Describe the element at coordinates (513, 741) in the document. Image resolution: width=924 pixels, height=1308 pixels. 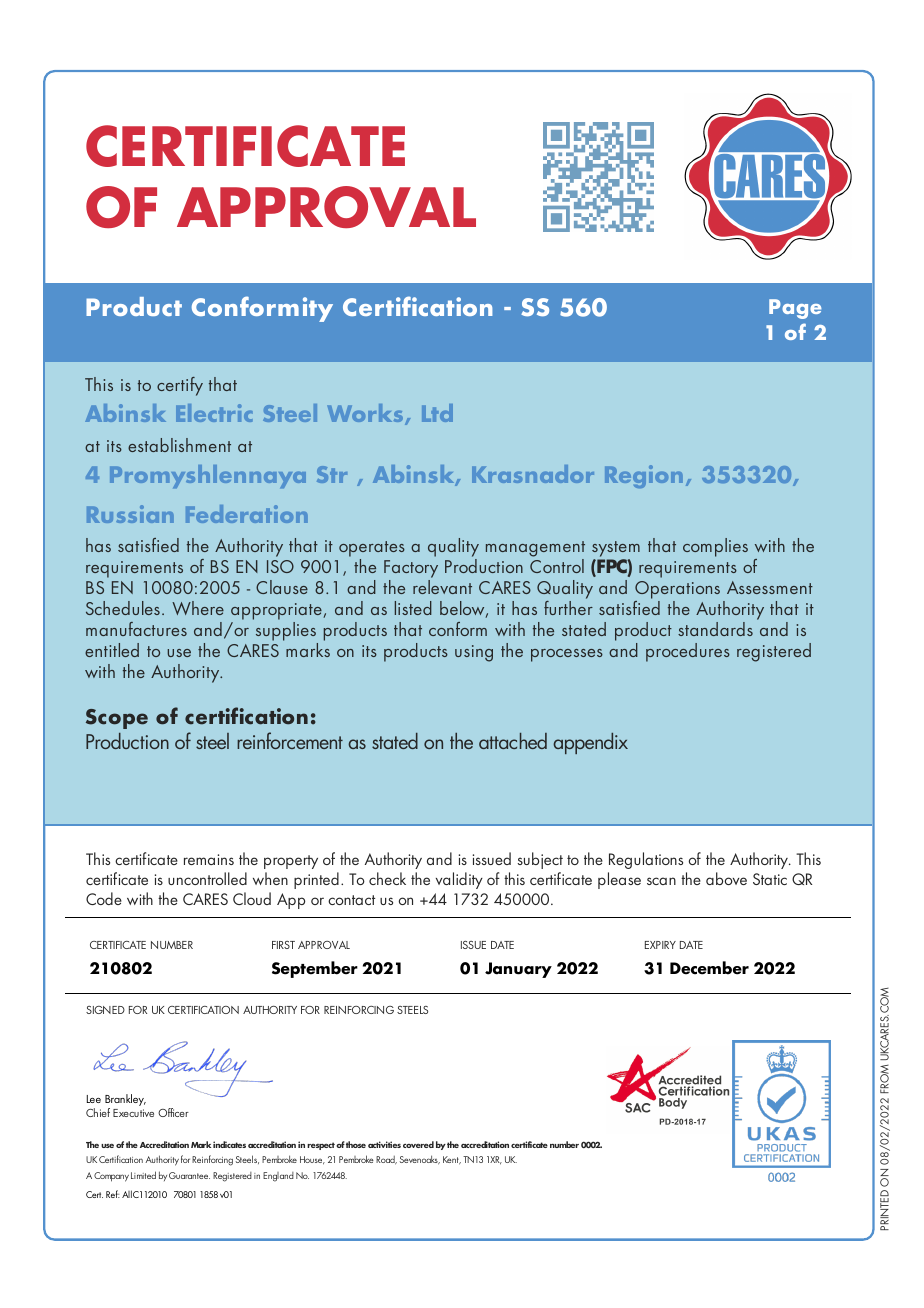
I see `attached` at that location.
